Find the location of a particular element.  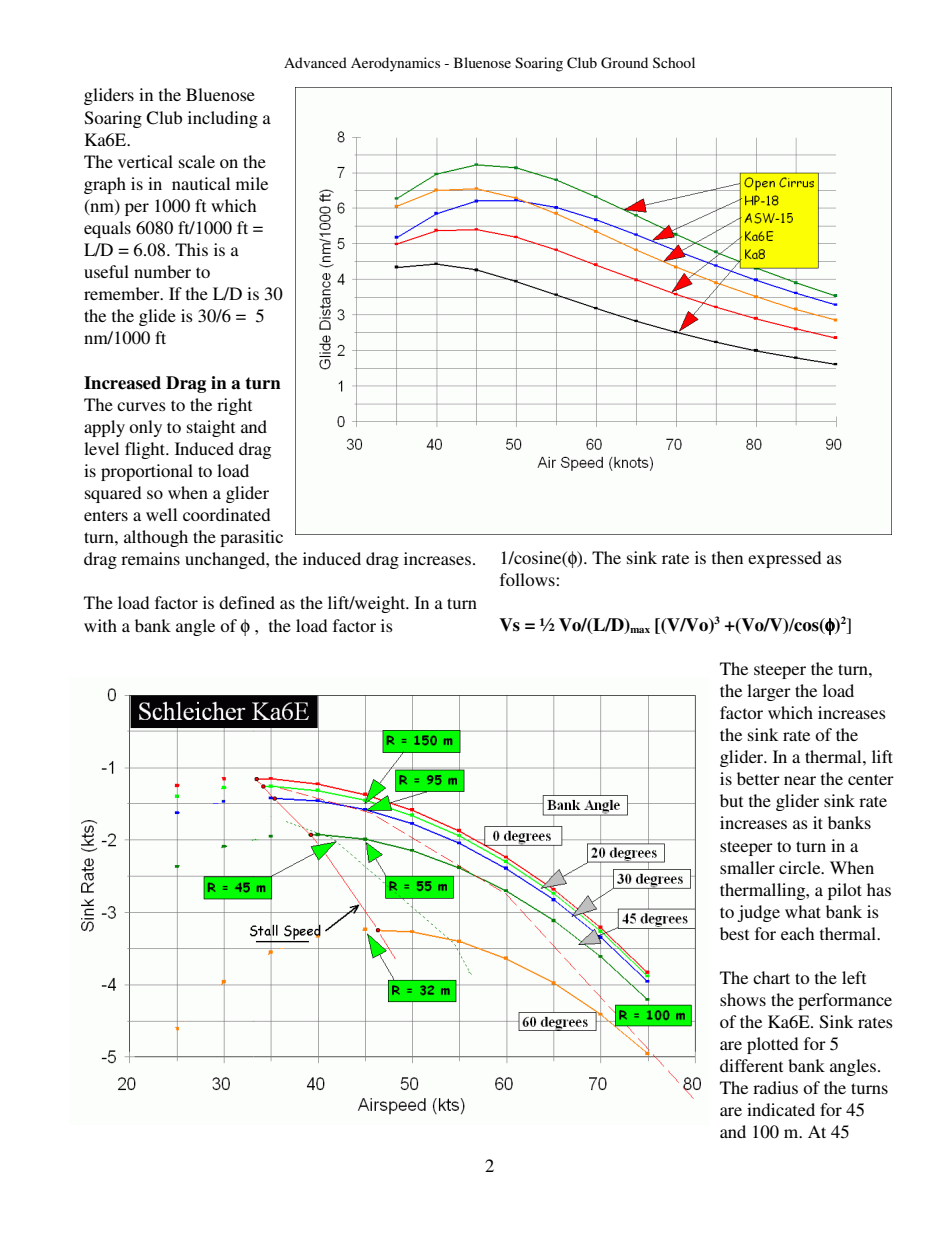

shows is located at coordinates (743, 999).
